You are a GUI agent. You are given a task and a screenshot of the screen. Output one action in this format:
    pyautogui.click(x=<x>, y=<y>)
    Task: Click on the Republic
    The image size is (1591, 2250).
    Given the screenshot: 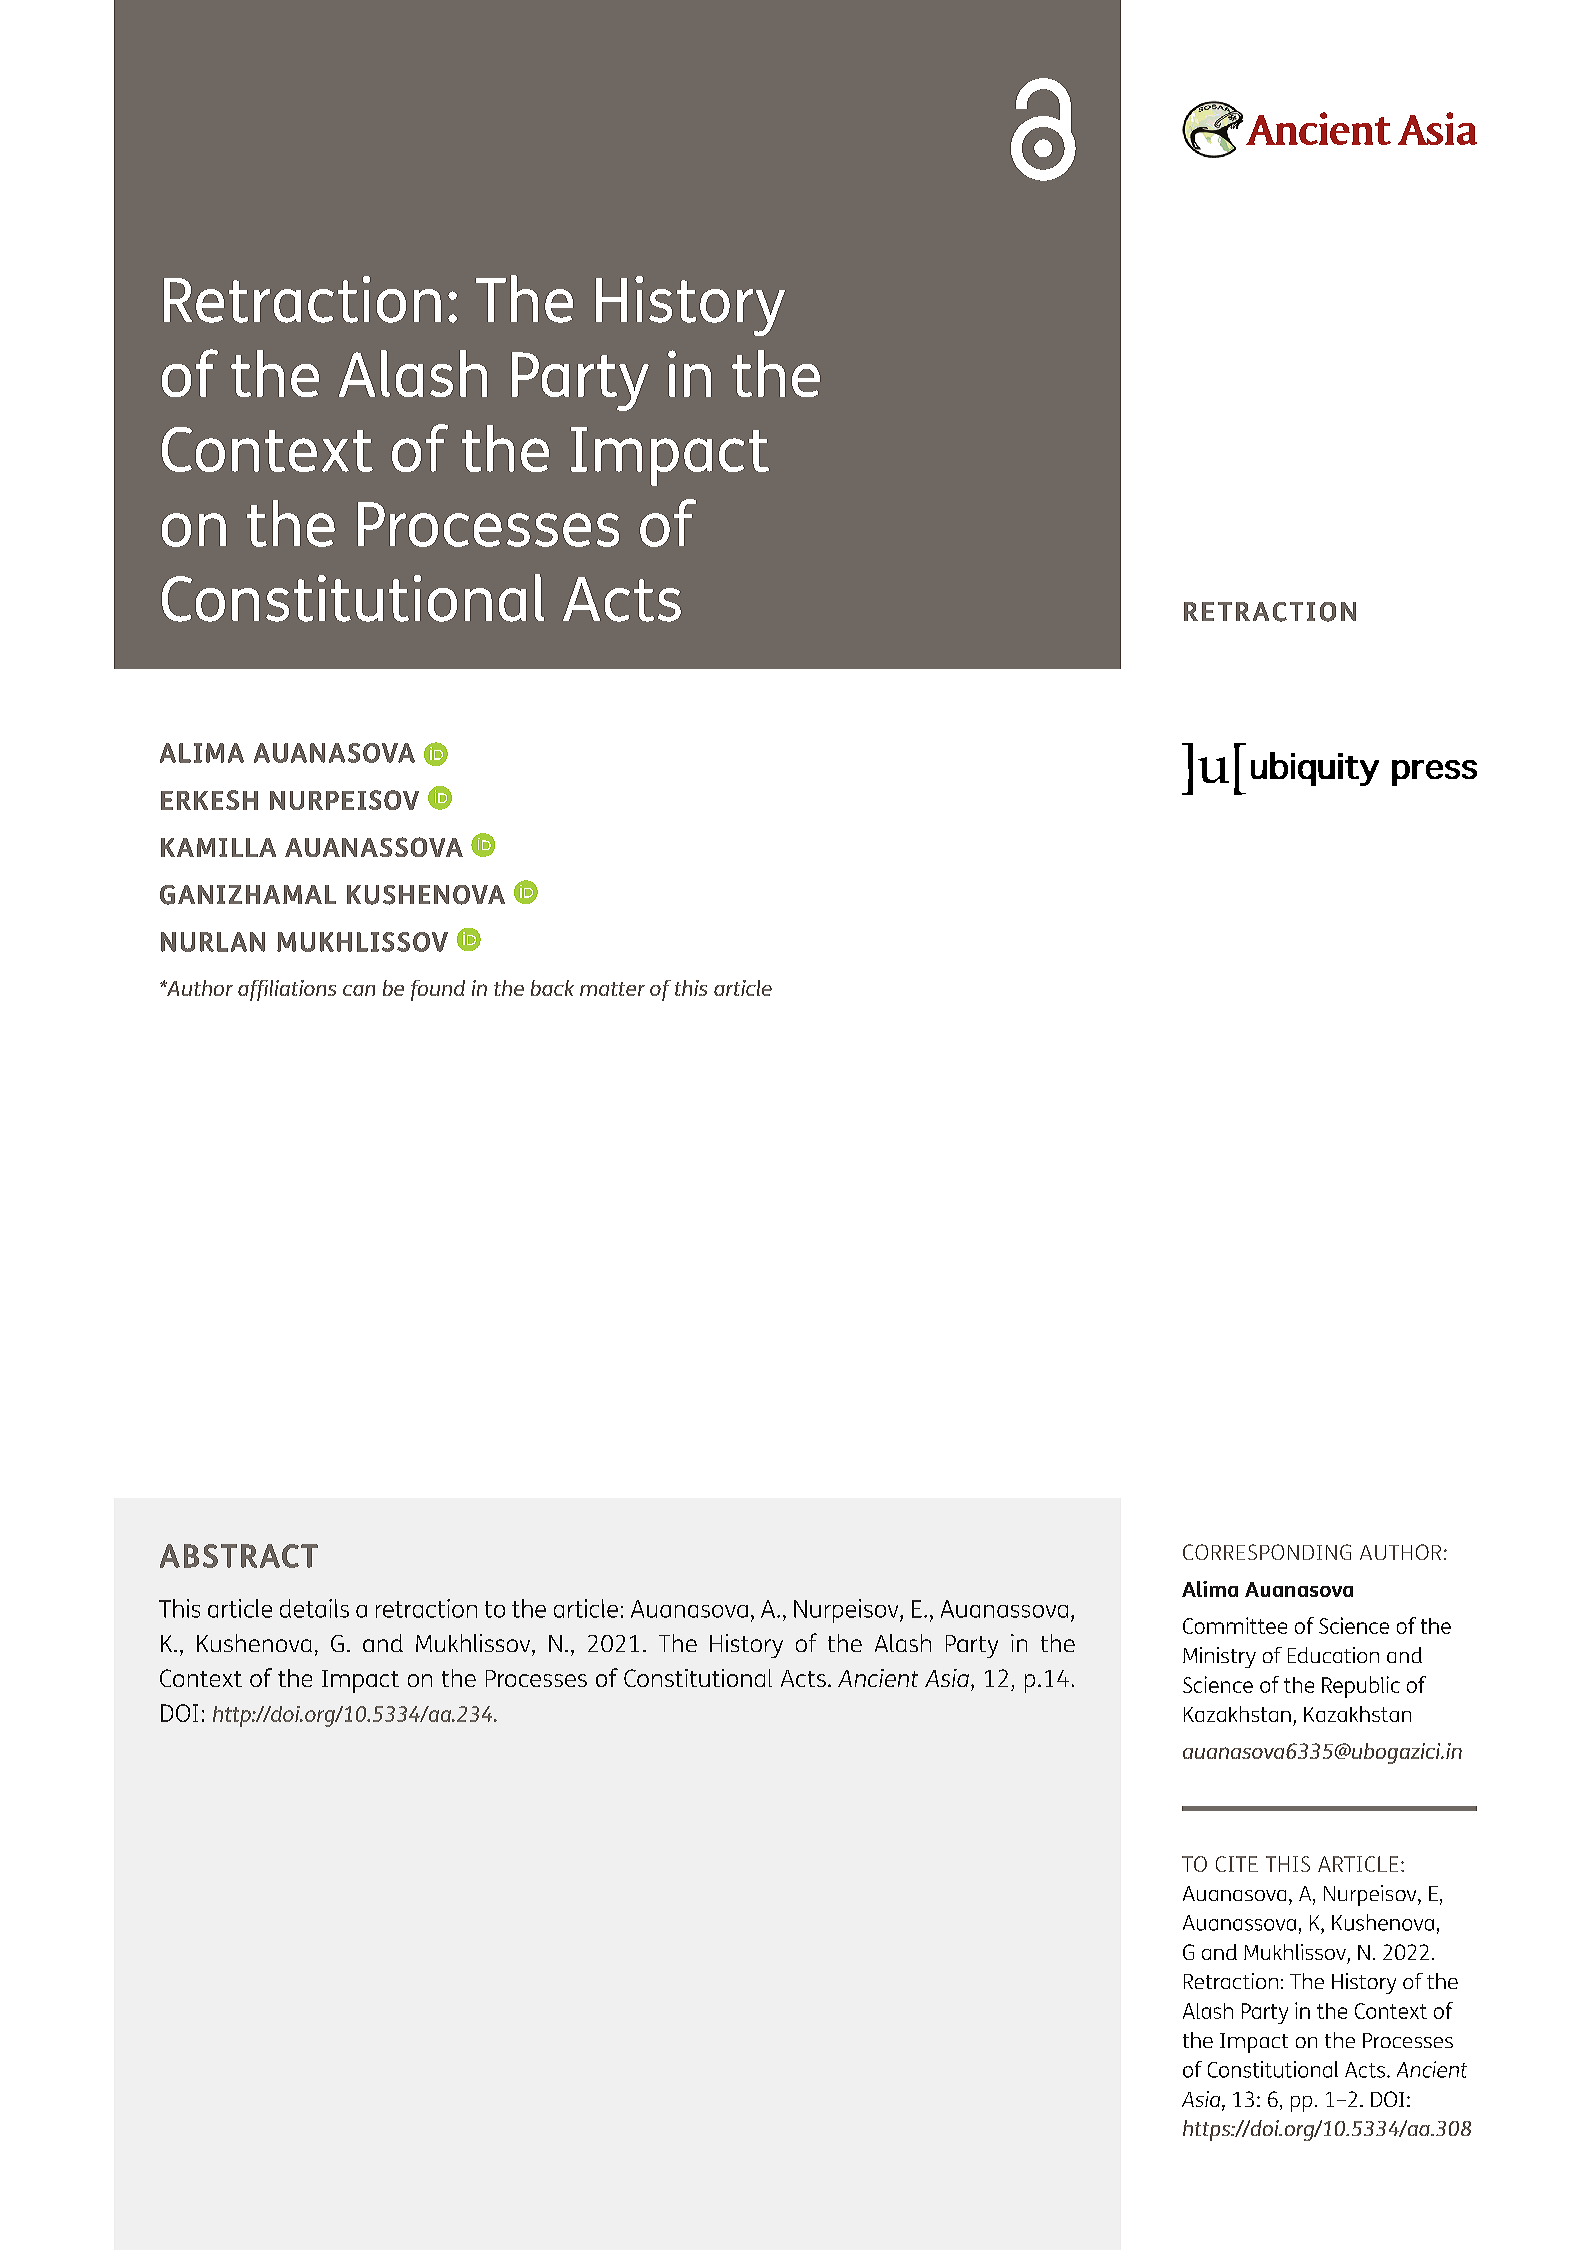 What is the action you would take?
    pyautogui.click(x=1361, y=1687)
